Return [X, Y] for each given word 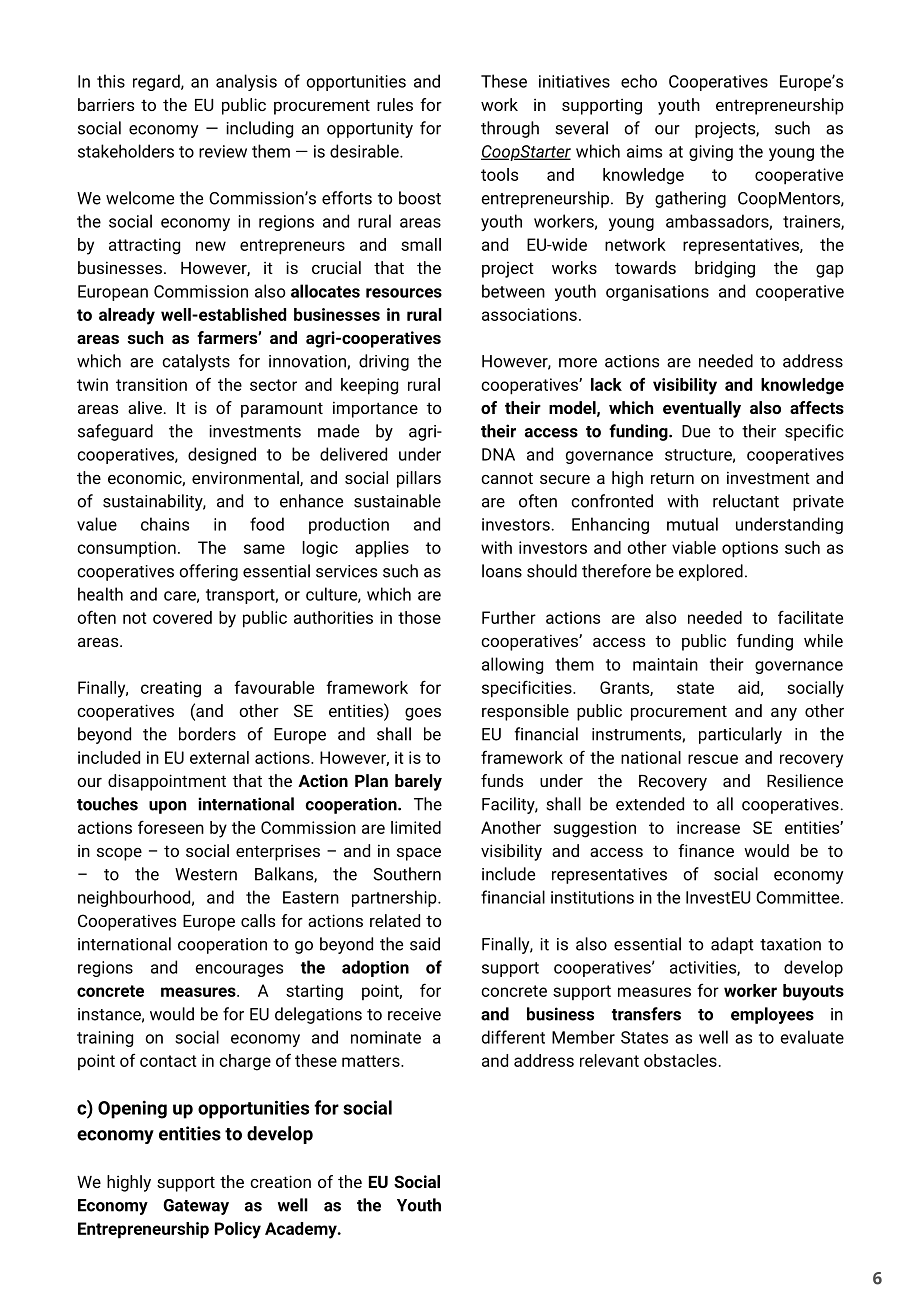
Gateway [196, 1207]
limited [416, 827]
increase [708, 827]
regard [157, 82]
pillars [419, 479]
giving [711, 153]
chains [165, 524]
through [510, 129]
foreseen [171, 827]
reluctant [746, 501]
